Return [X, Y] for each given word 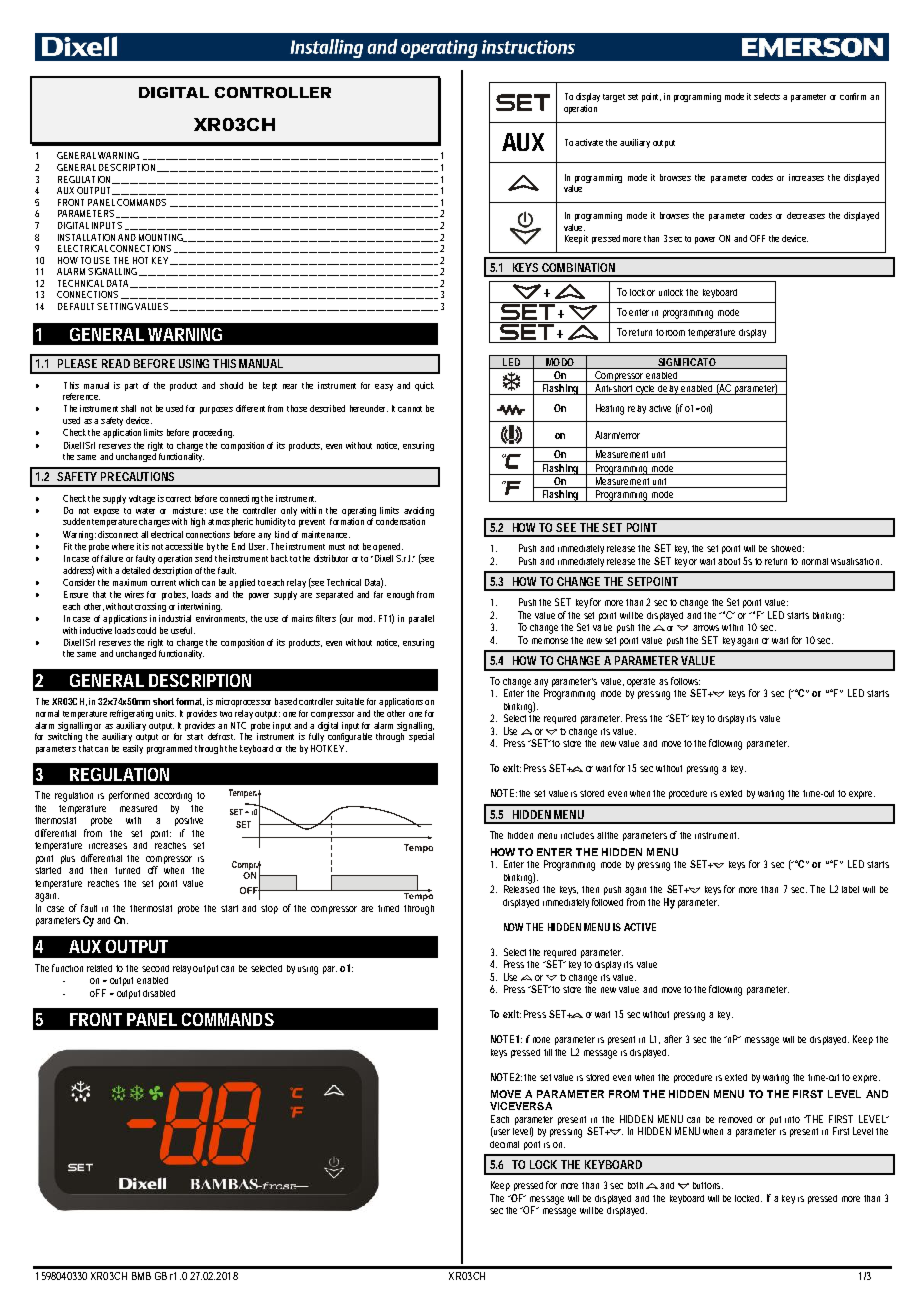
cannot [410, 409]
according [173, 797]
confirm [853, 96]
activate [589, 142]
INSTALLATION [86, 237]
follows [685, 681]
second [155, 968]
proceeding [213, 433]
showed [787, 548]
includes [577, 835]
